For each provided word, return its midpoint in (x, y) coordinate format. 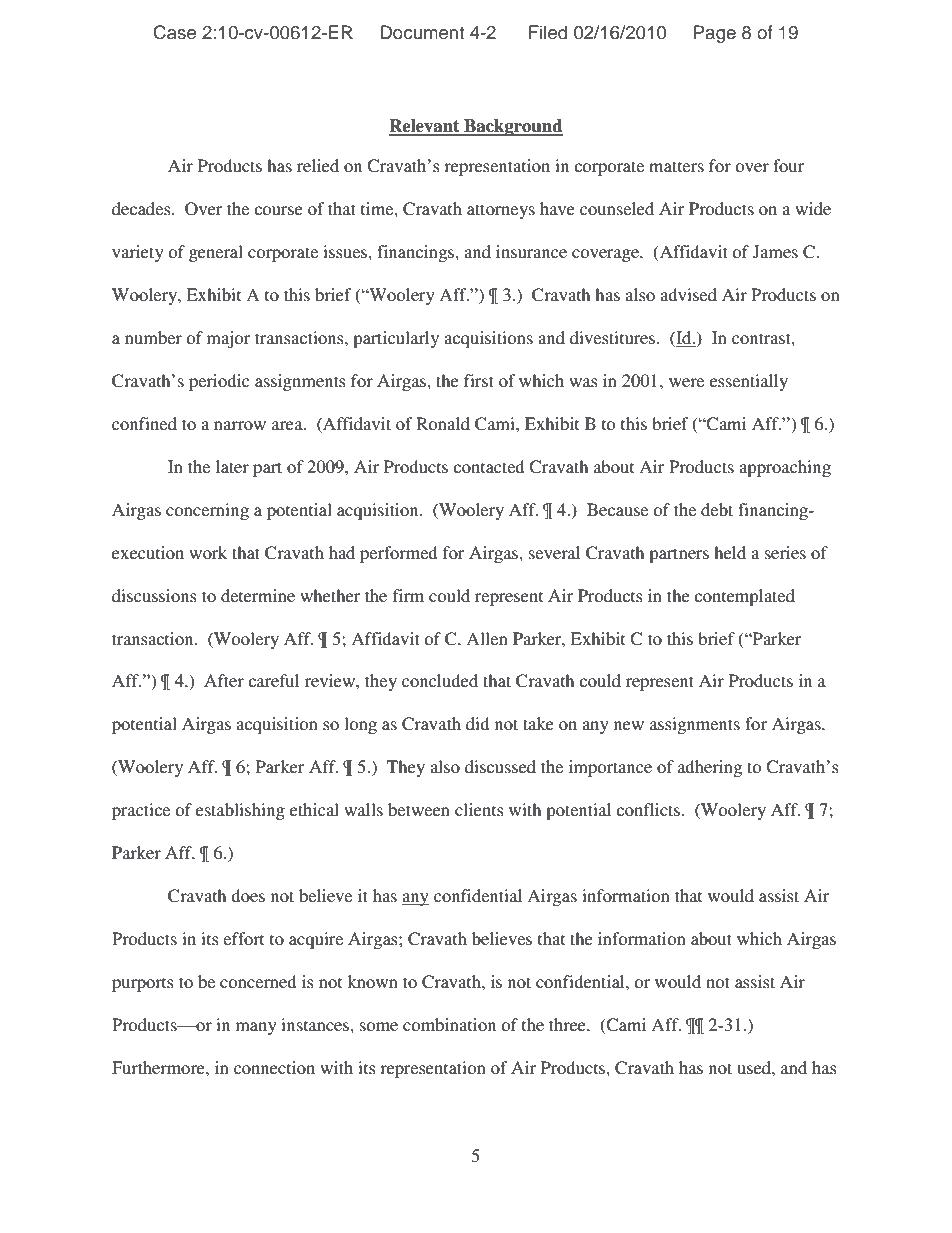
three (568, 1024)
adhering (710, 768)
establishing (240, 811)
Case (174, 32)
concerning (207, 511)
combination (449, 1024)
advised (688, 294)
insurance (531, 251)
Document (422, 32)
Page (715, 34)
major (228, 339)
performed (398, 554)
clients (479, 809)
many (256, 1028)
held (730, 552)
